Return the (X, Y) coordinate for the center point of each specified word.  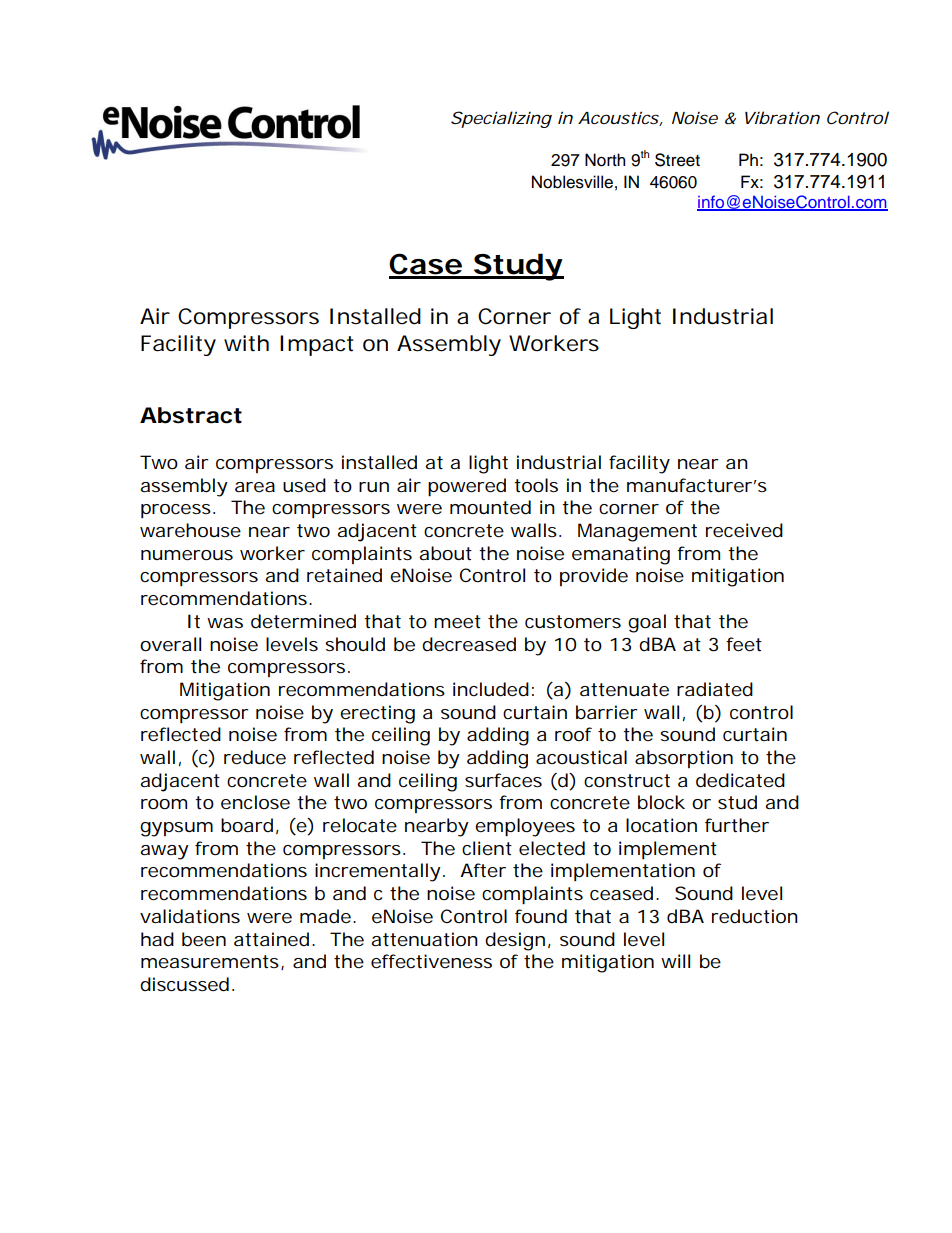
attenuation (424, 939)
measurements (212, 962)
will (675, 961)
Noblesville (572, 182)
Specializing (501, 119)
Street (677, 160)
